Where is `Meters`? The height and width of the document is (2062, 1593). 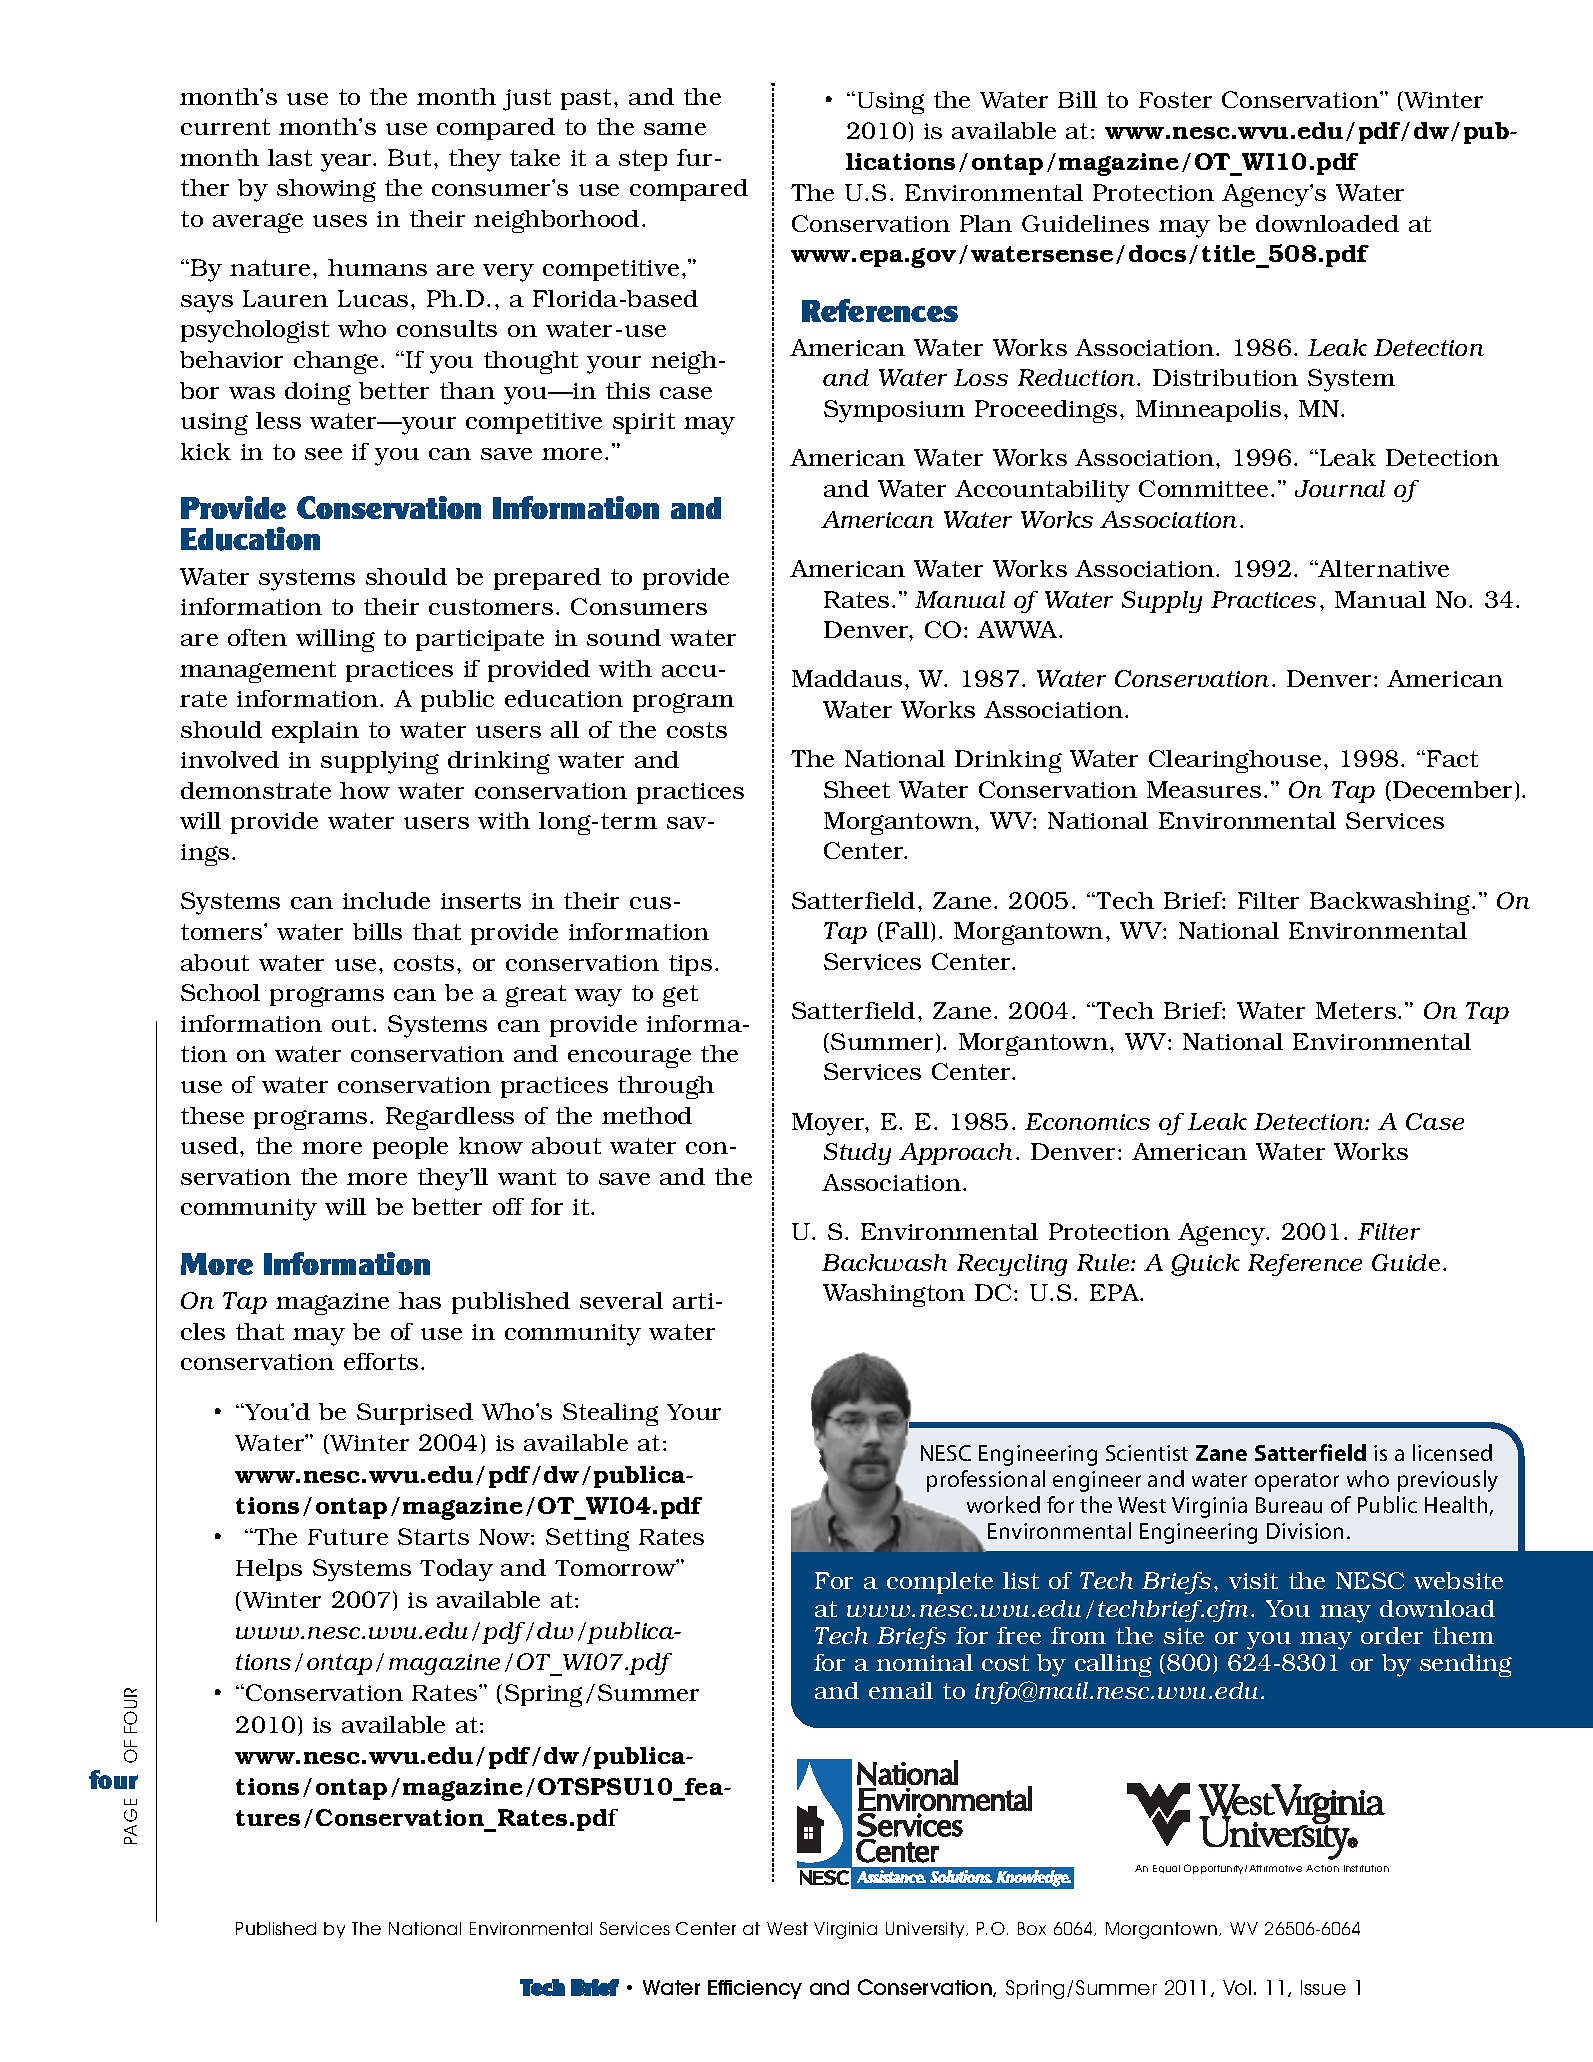 Meters is located at coordinates (1356, 1010).
